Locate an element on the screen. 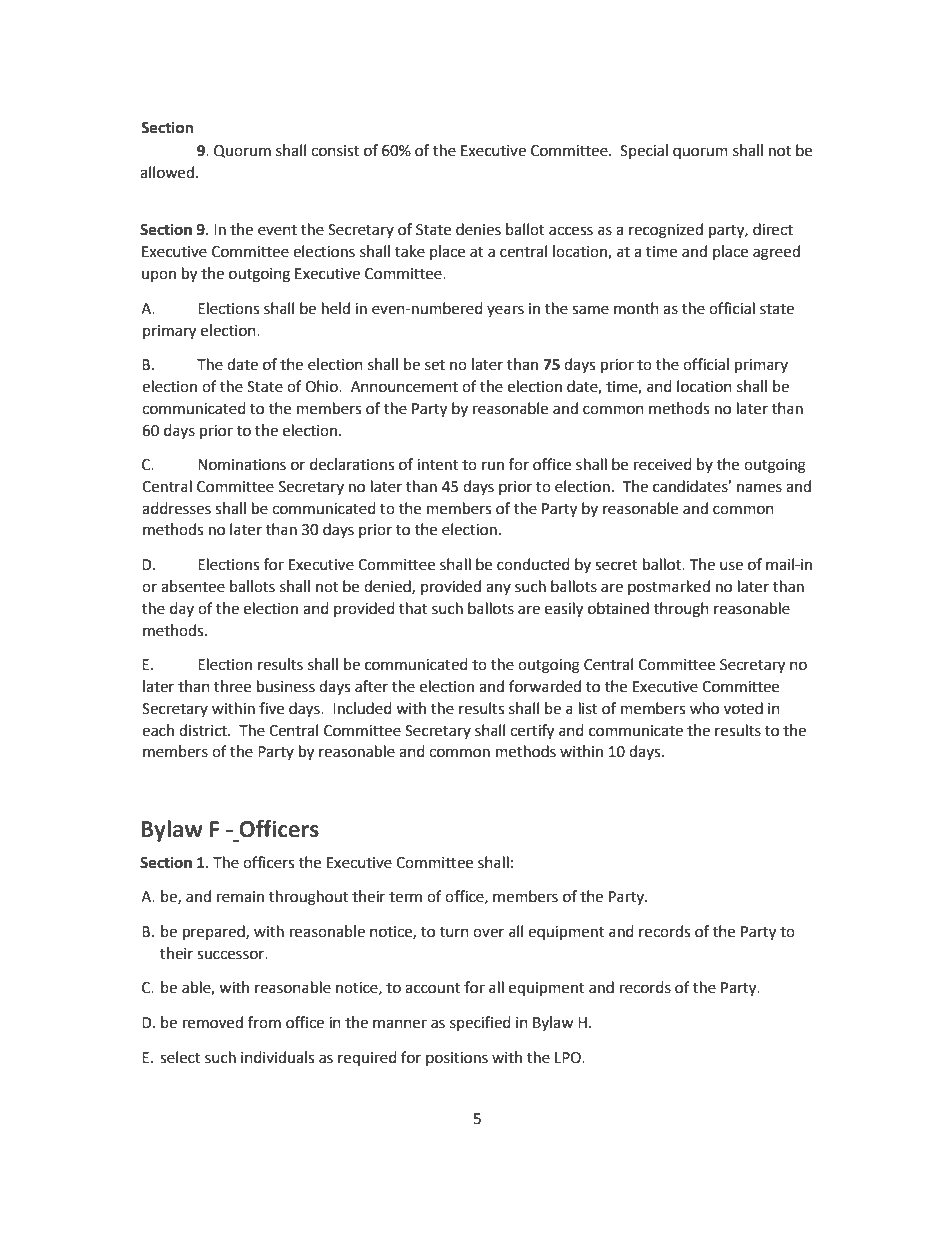  three is located at coordinates (232, 686).
